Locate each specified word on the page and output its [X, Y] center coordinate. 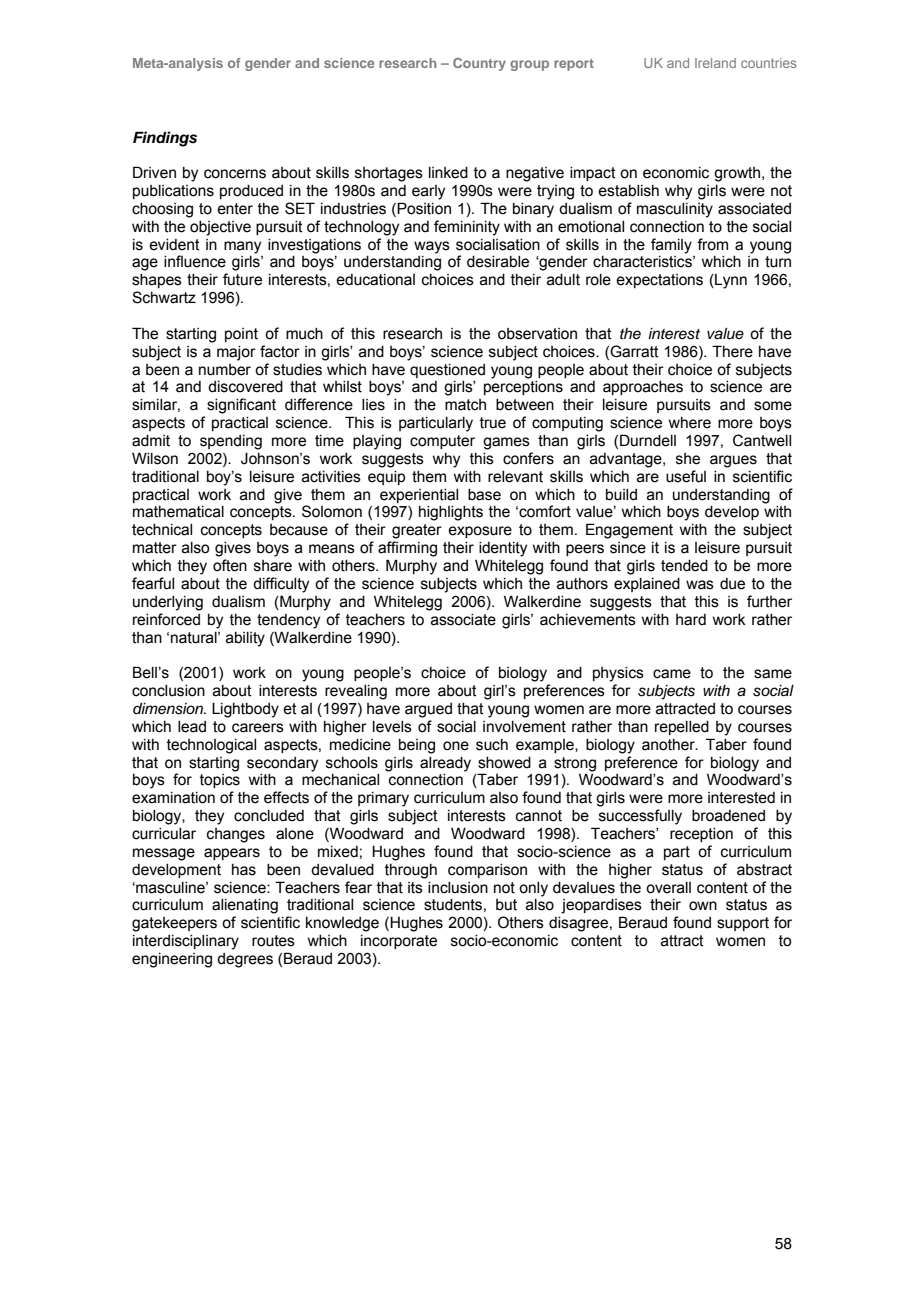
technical [162, 530]
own [703, 906]
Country [479, 64]
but [506, 905]
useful [686, 476]
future [242, 279]
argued [428, 710]
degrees [245, 960]
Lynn [730, 281]
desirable [498, 262]
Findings [165, 139]
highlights [451, 513]
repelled [682, 728]
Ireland [715, 63]
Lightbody [245, 710]
